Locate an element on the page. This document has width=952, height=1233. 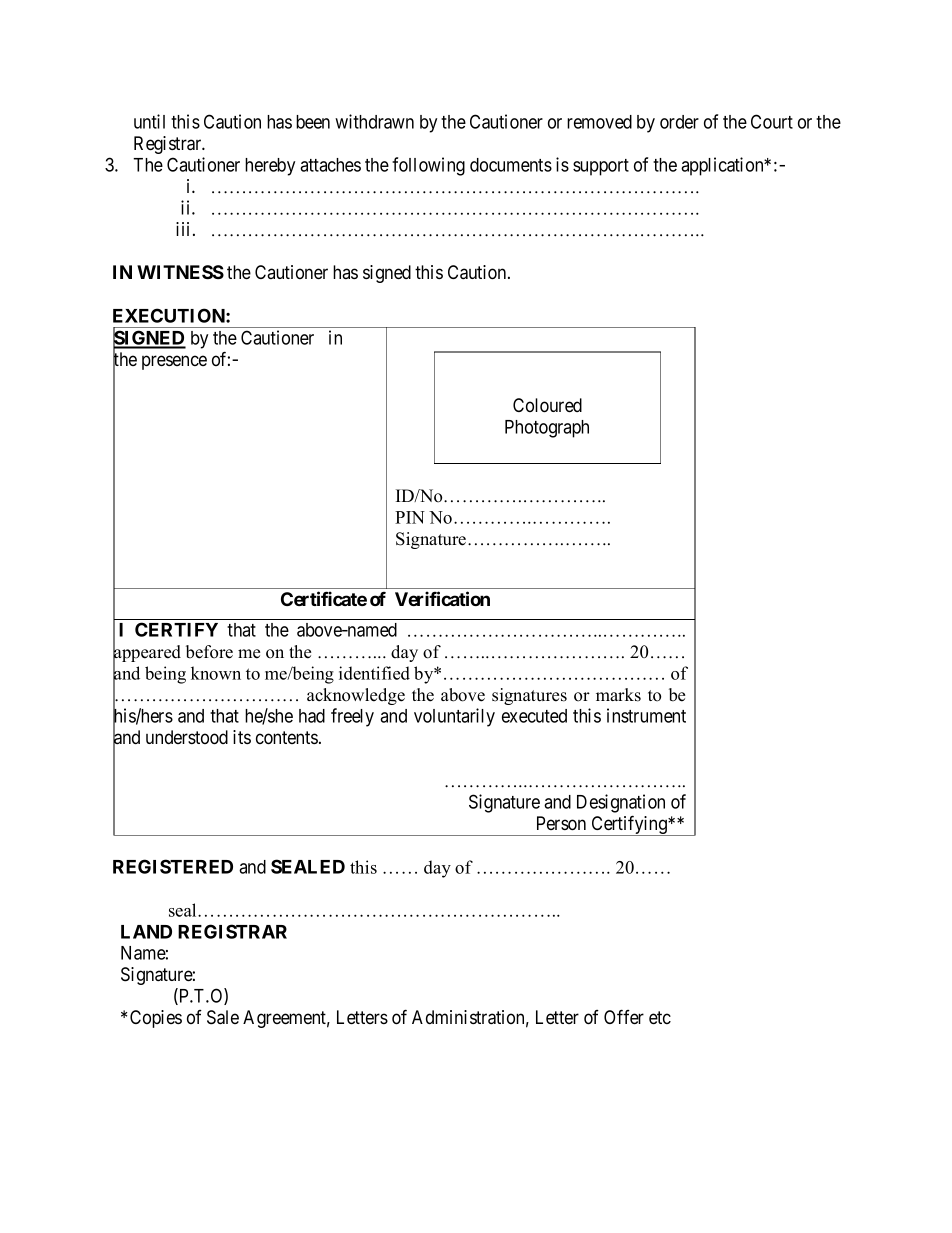
Coloured is located at coordinates (547, 405).
